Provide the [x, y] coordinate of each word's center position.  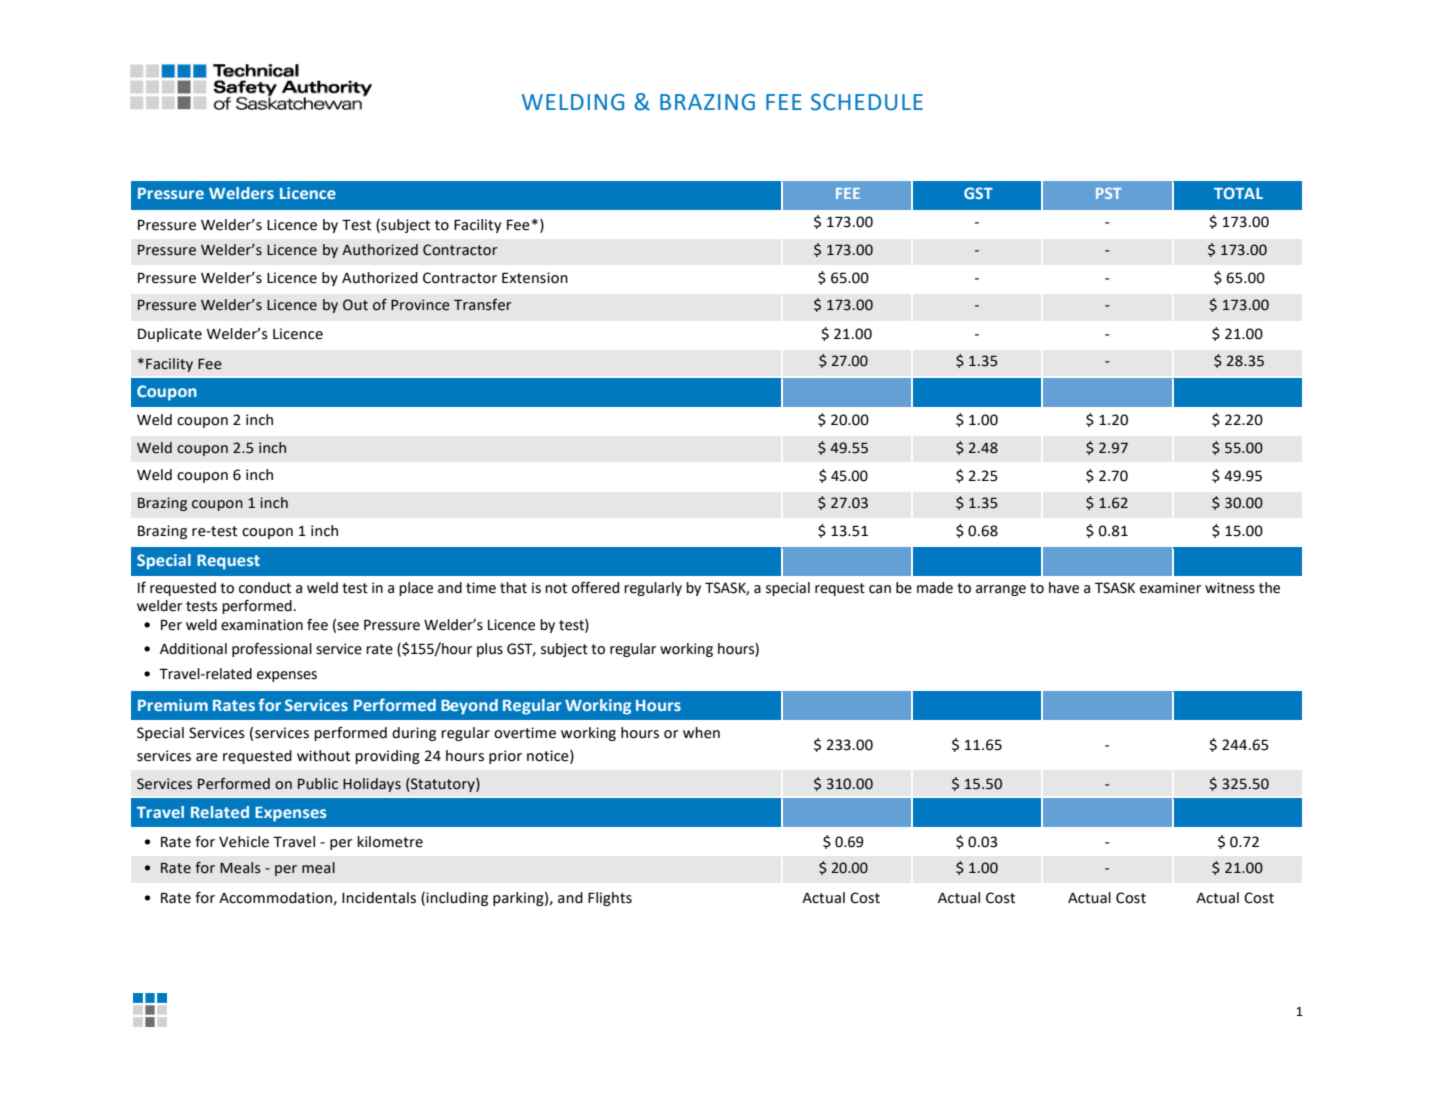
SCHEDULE [867, 102]
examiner [1170, 588]
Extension [535, 278]
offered [595, 588]
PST [1108, 193]
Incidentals [379, 898]
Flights [610, 899]
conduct [265, 588]
